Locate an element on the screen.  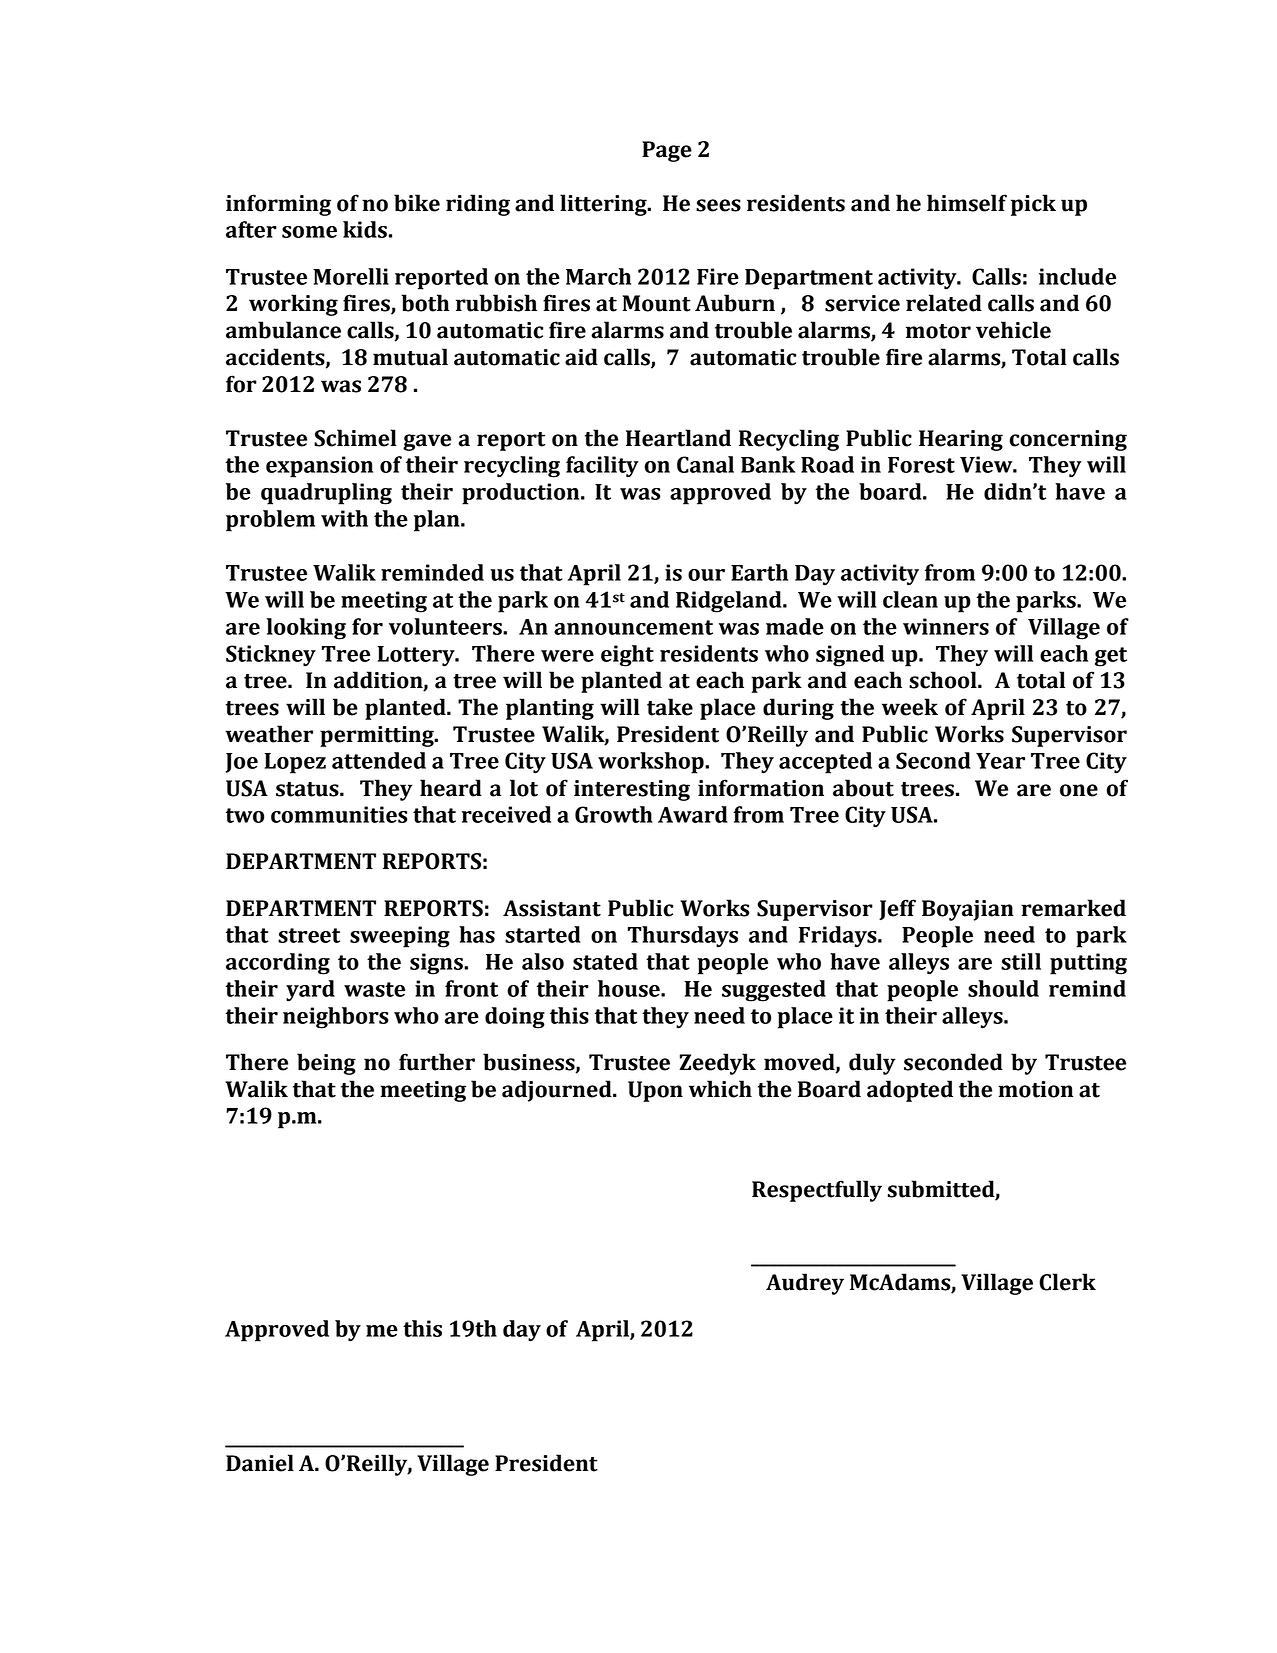
Audrey is located at coordinates (805, 1284).
